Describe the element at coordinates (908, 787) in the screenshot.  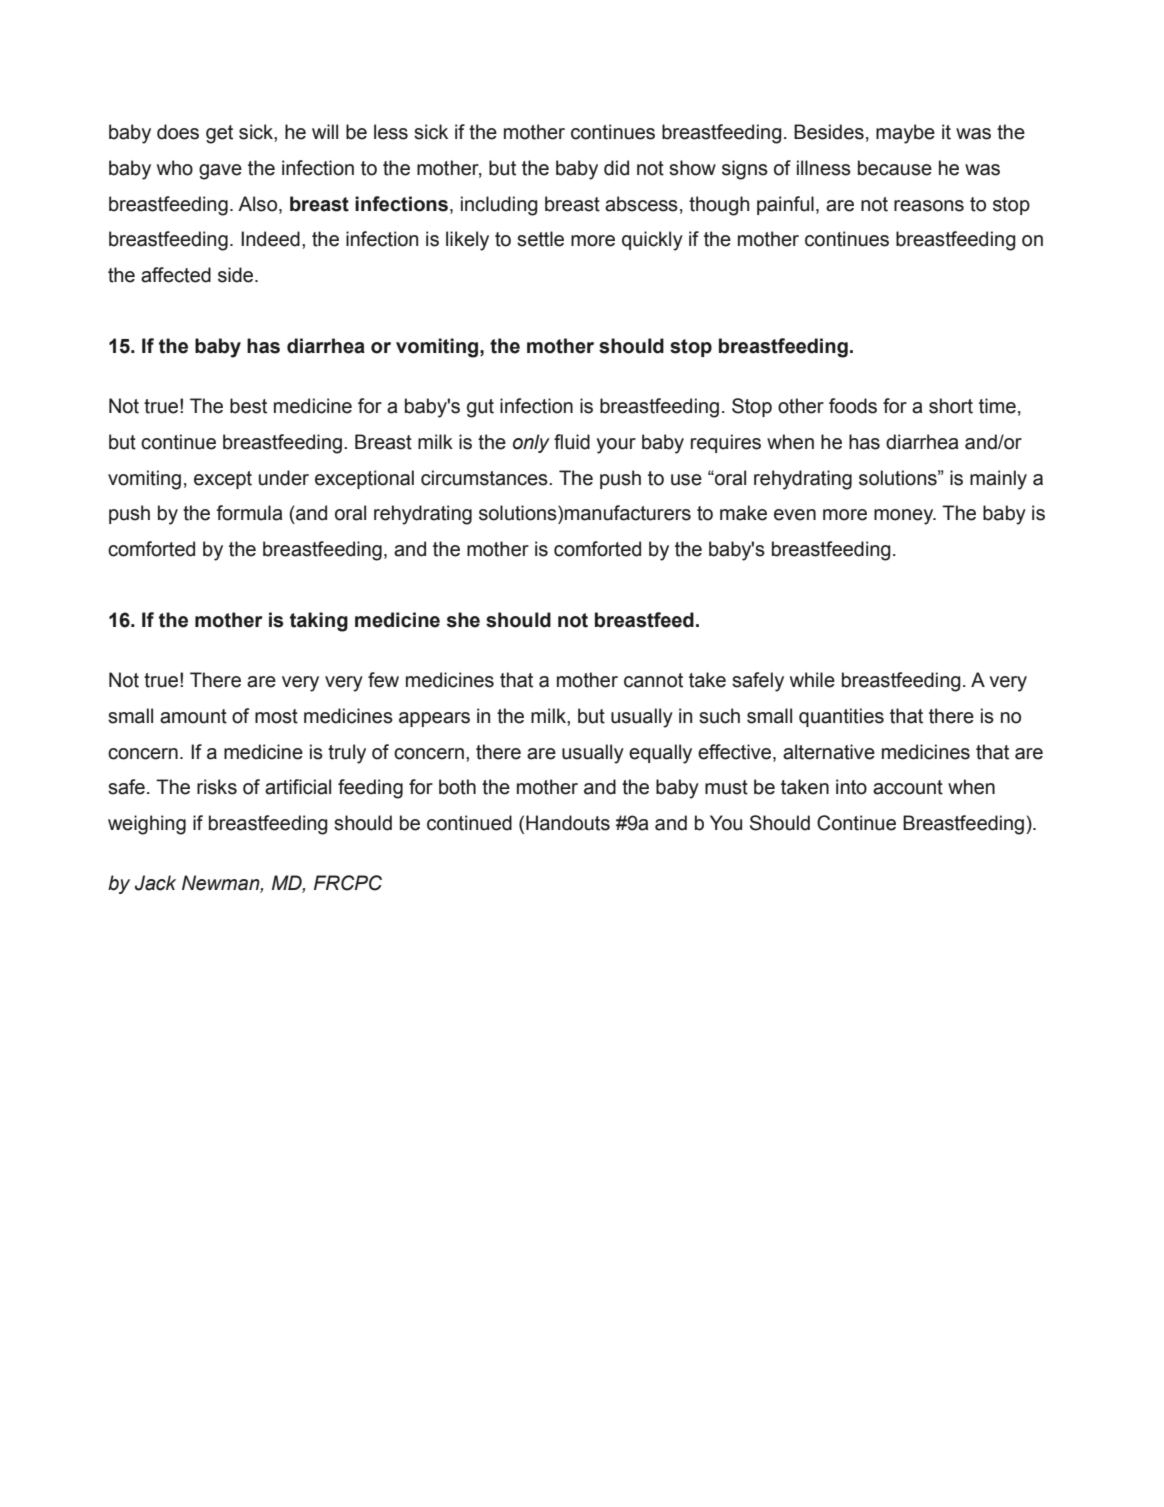
I see `account` at that location.
